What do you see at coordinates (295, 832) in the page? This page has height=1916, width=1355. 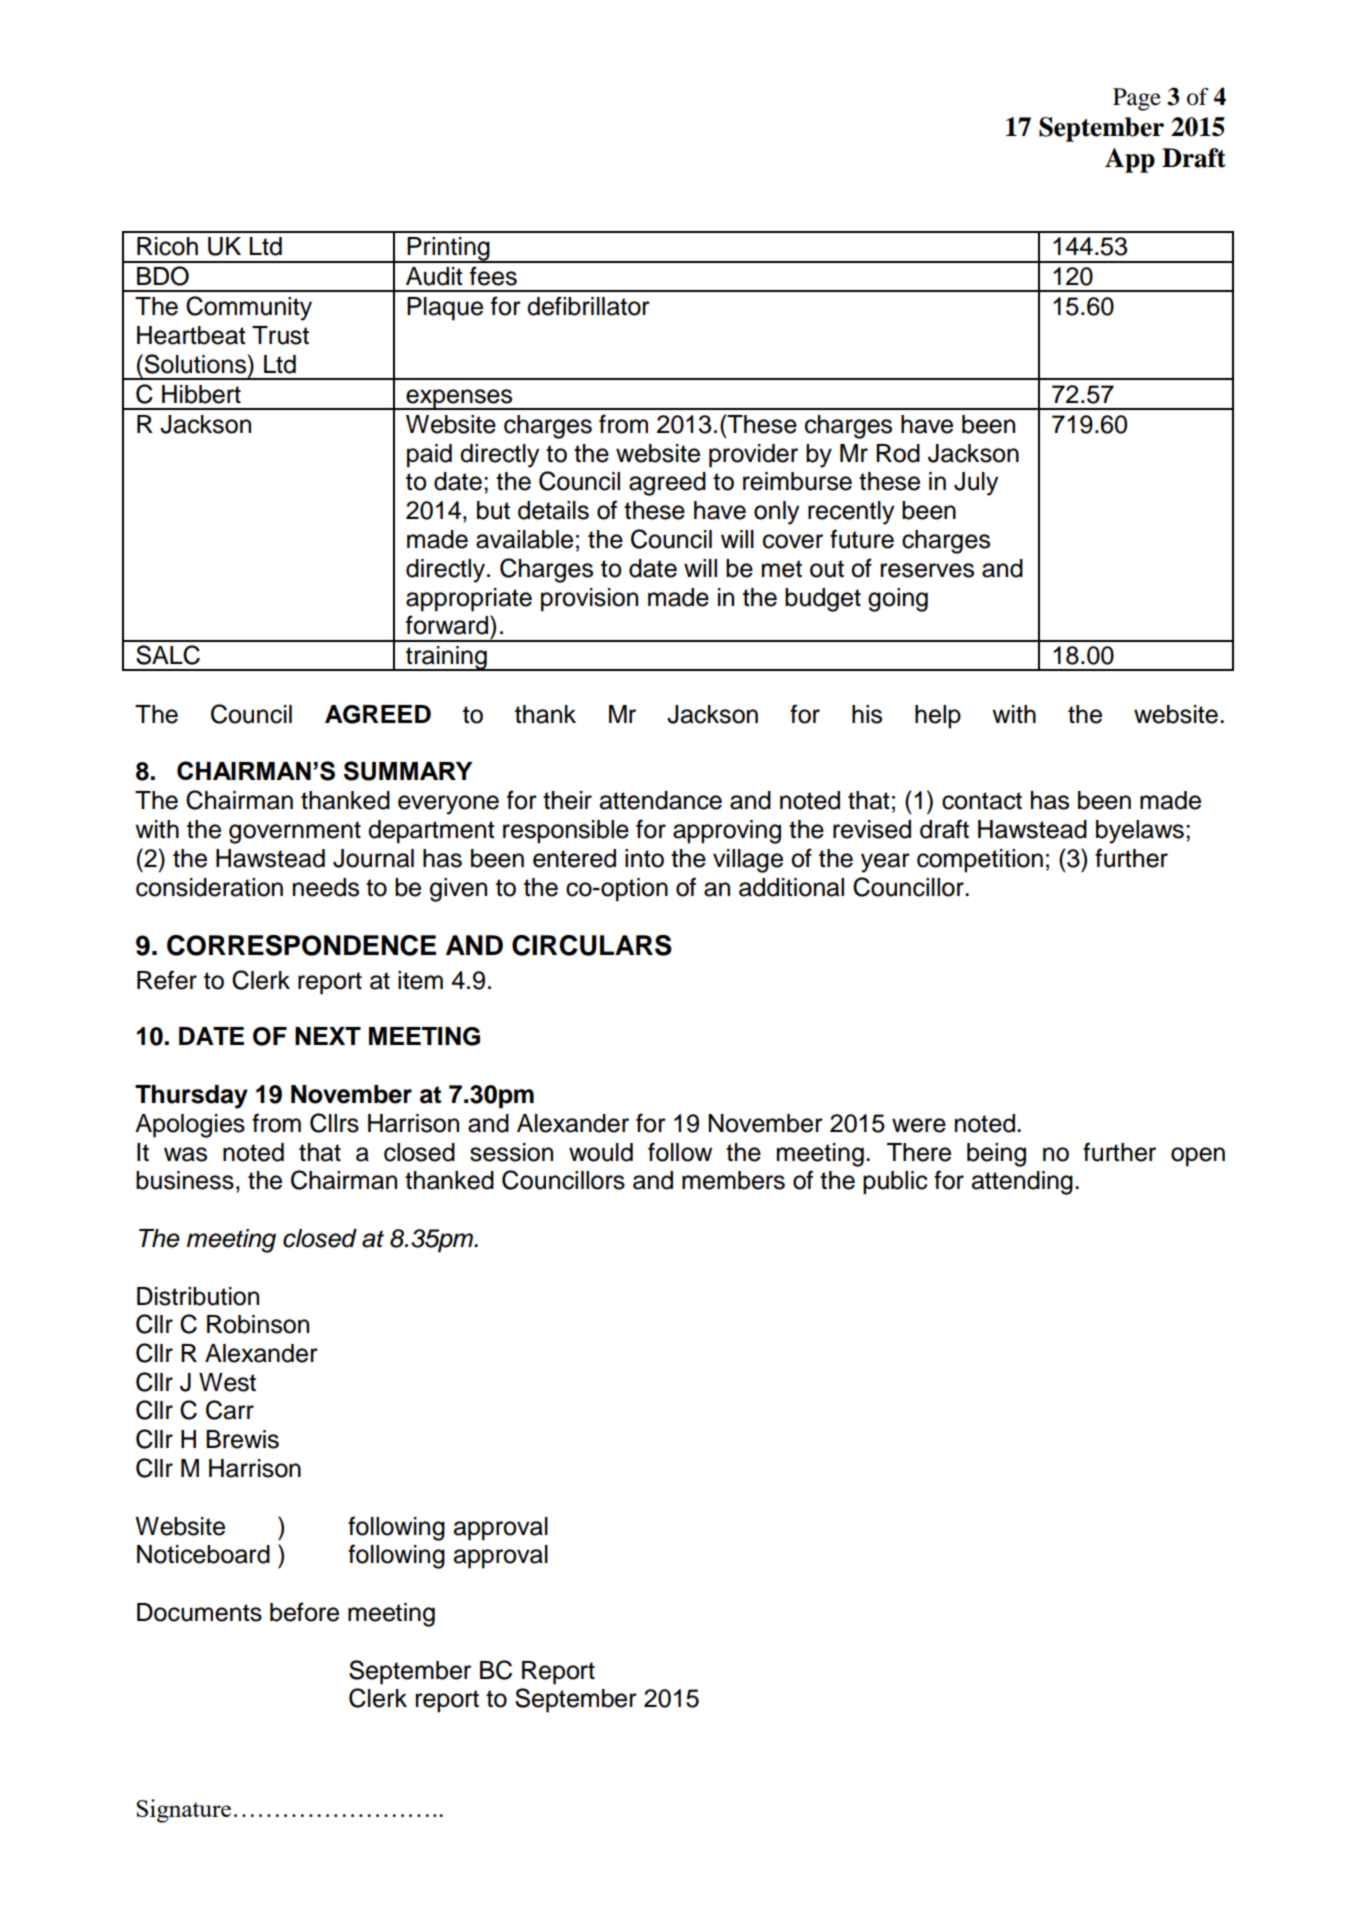 I see `government` at bounding box center [295, 832].
